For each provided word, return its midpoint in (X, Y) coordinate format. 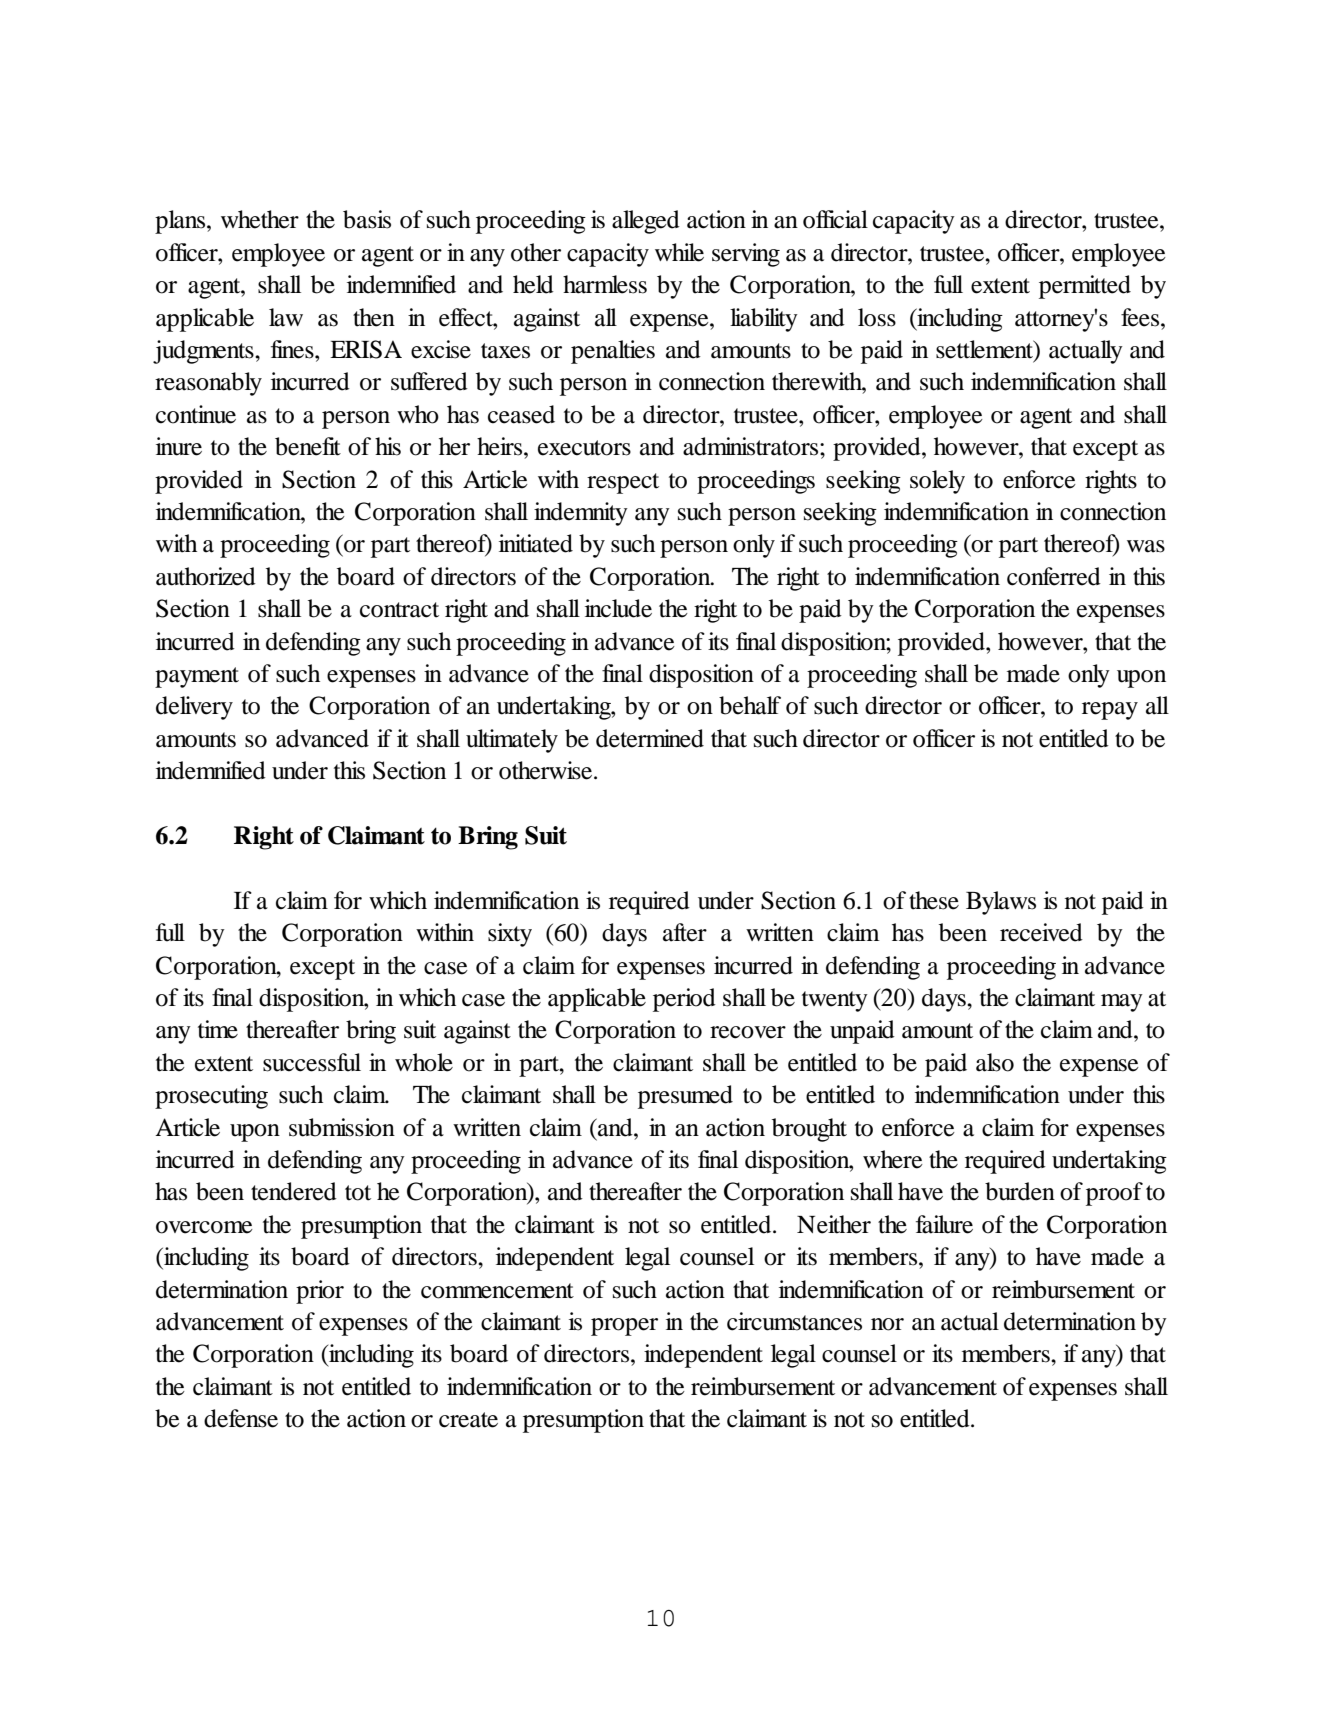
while (679, 252)
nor (887, 1324)
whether (260, 219)
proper (624, 1327)
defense (241, 1418)
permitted (1085, 287)
